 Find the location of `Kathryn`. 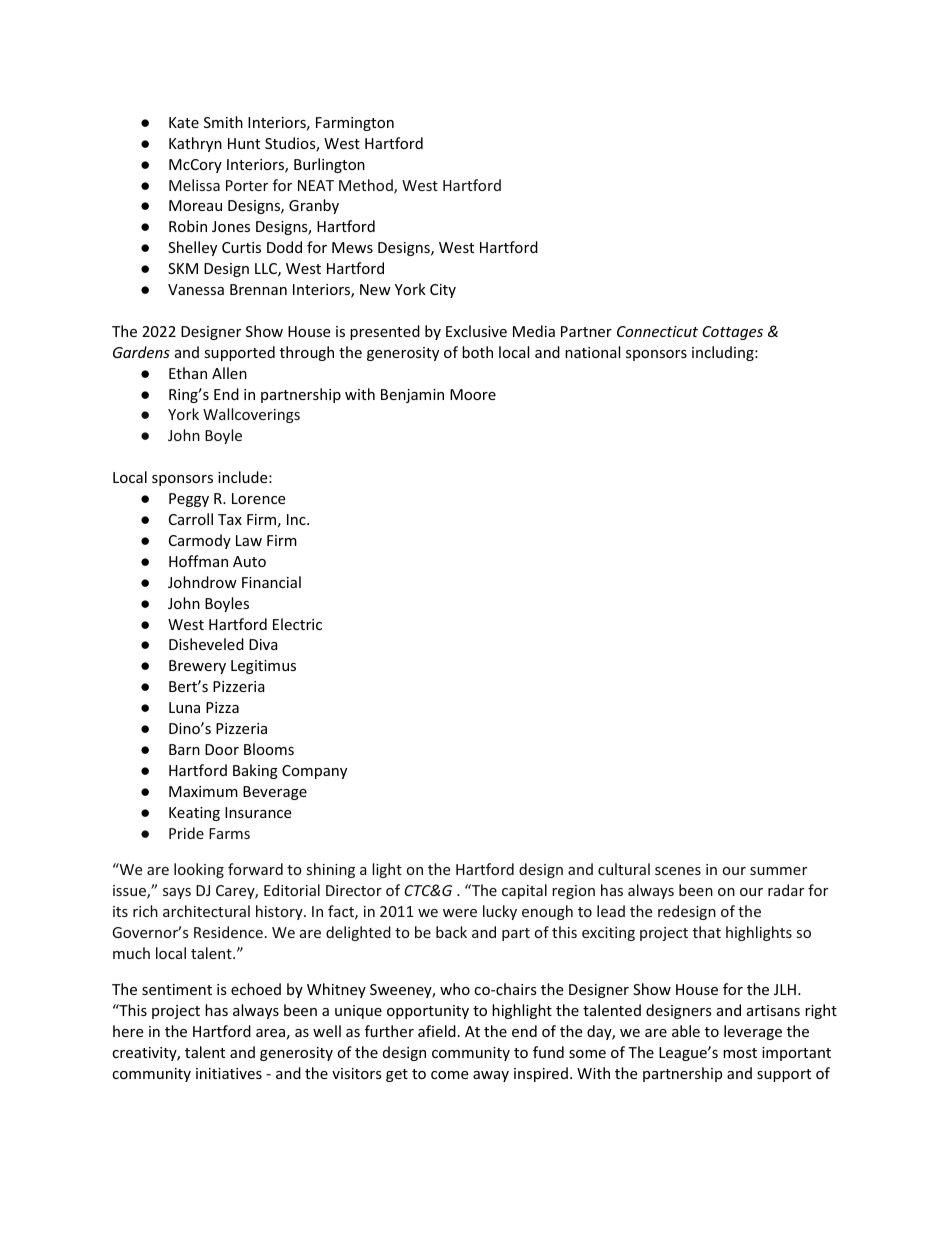

Kathryn is located at coordinates (195, 144).
